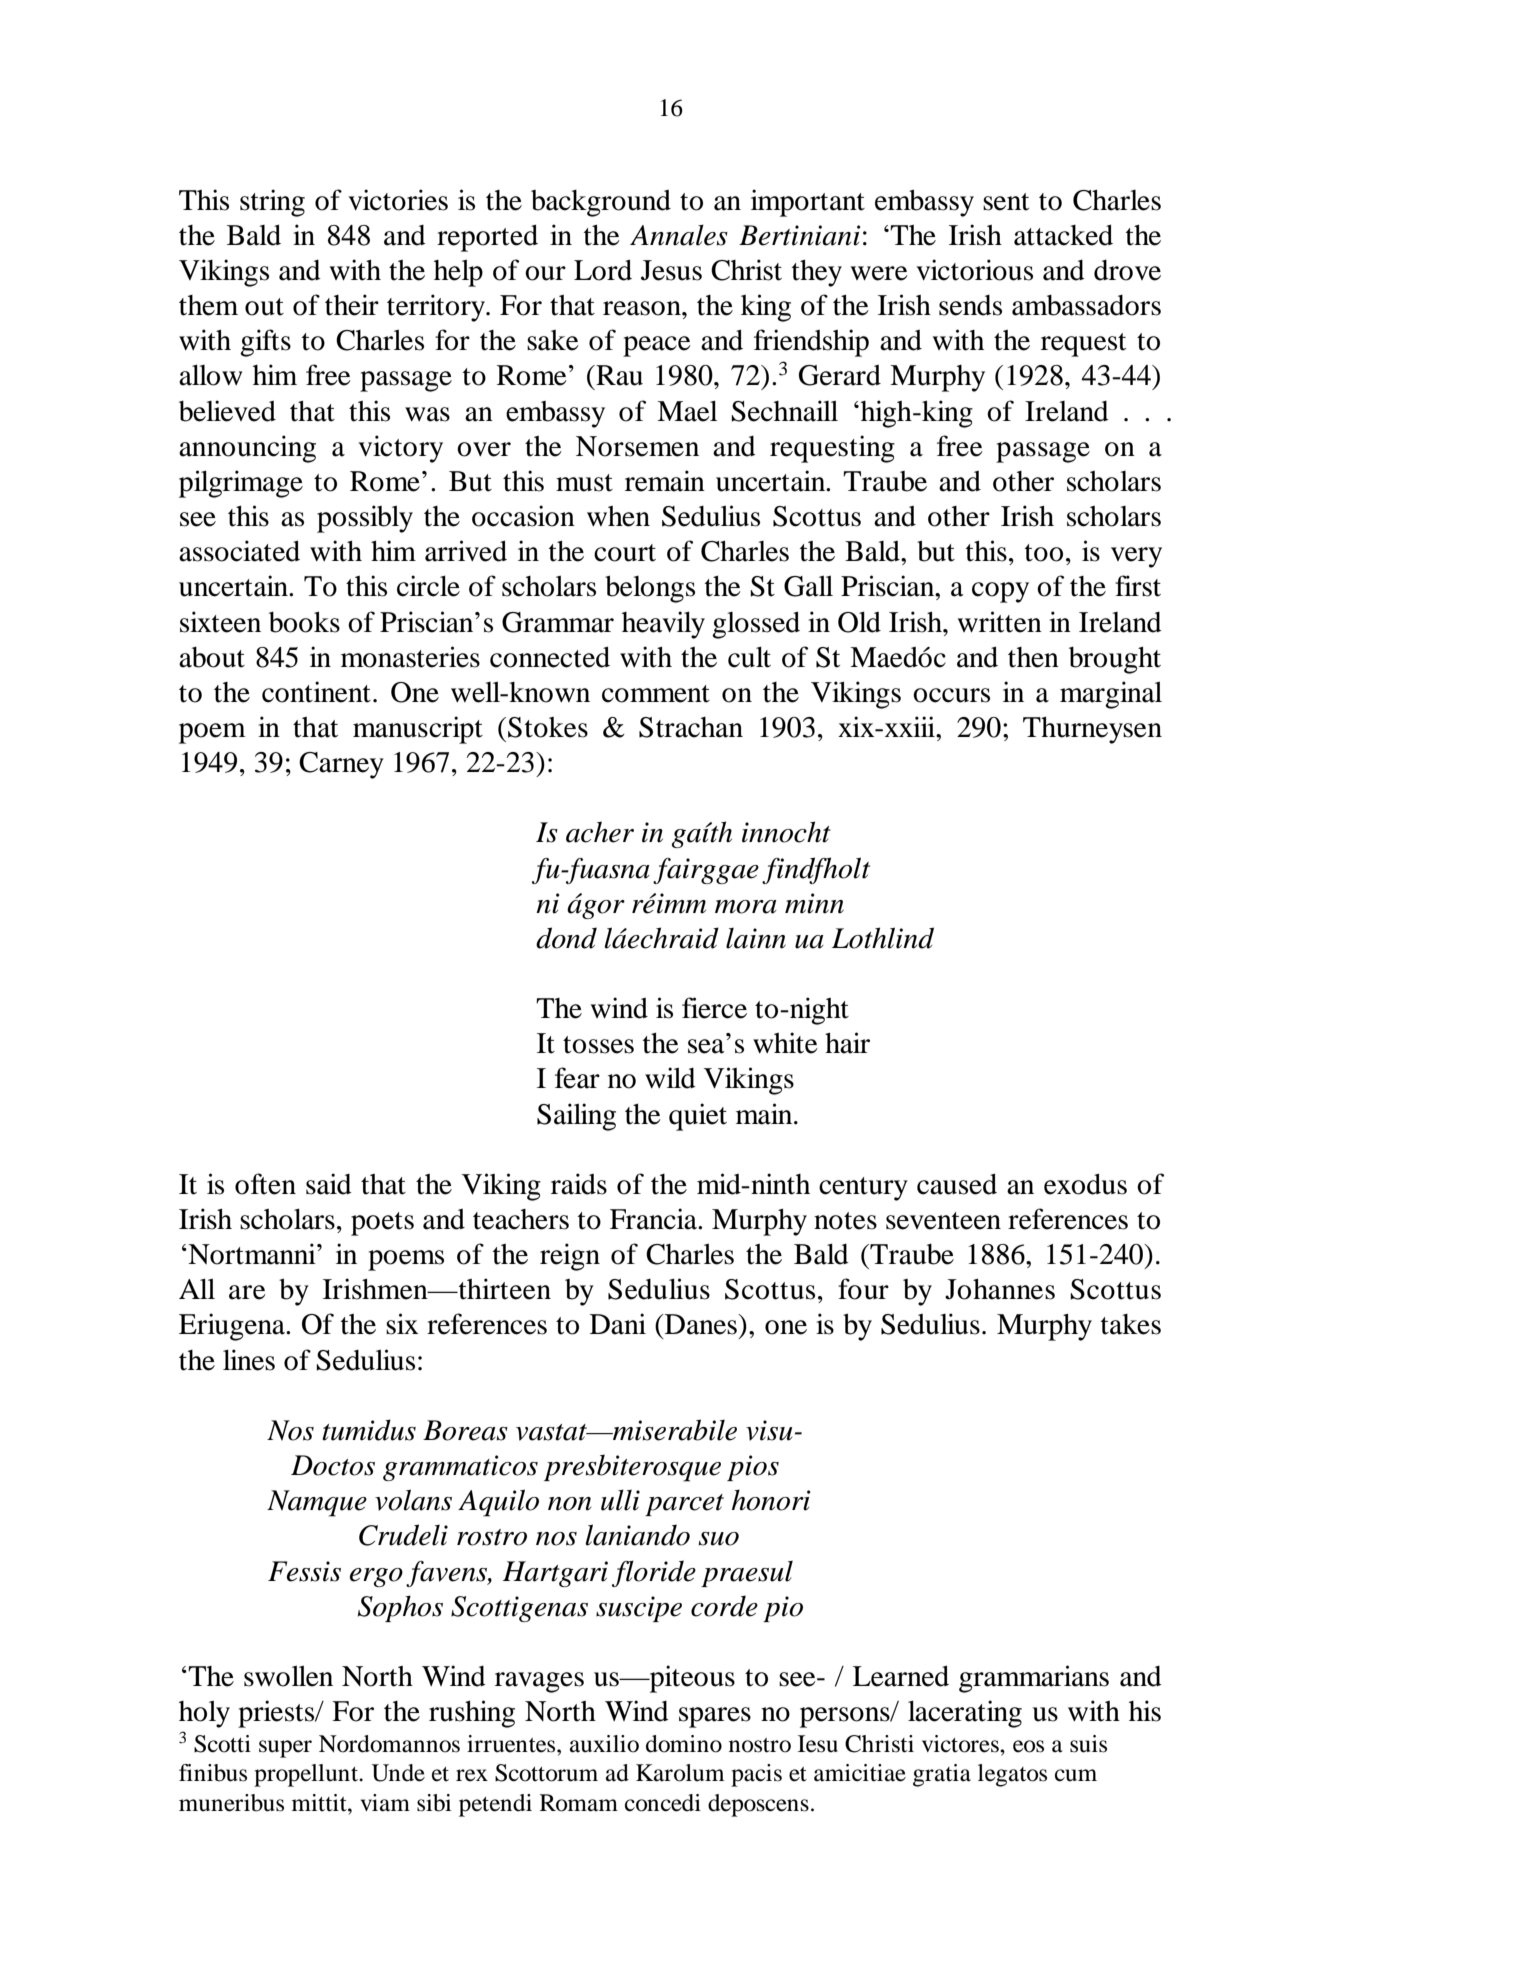  I want to click on eos, so click(1028, 1746).
